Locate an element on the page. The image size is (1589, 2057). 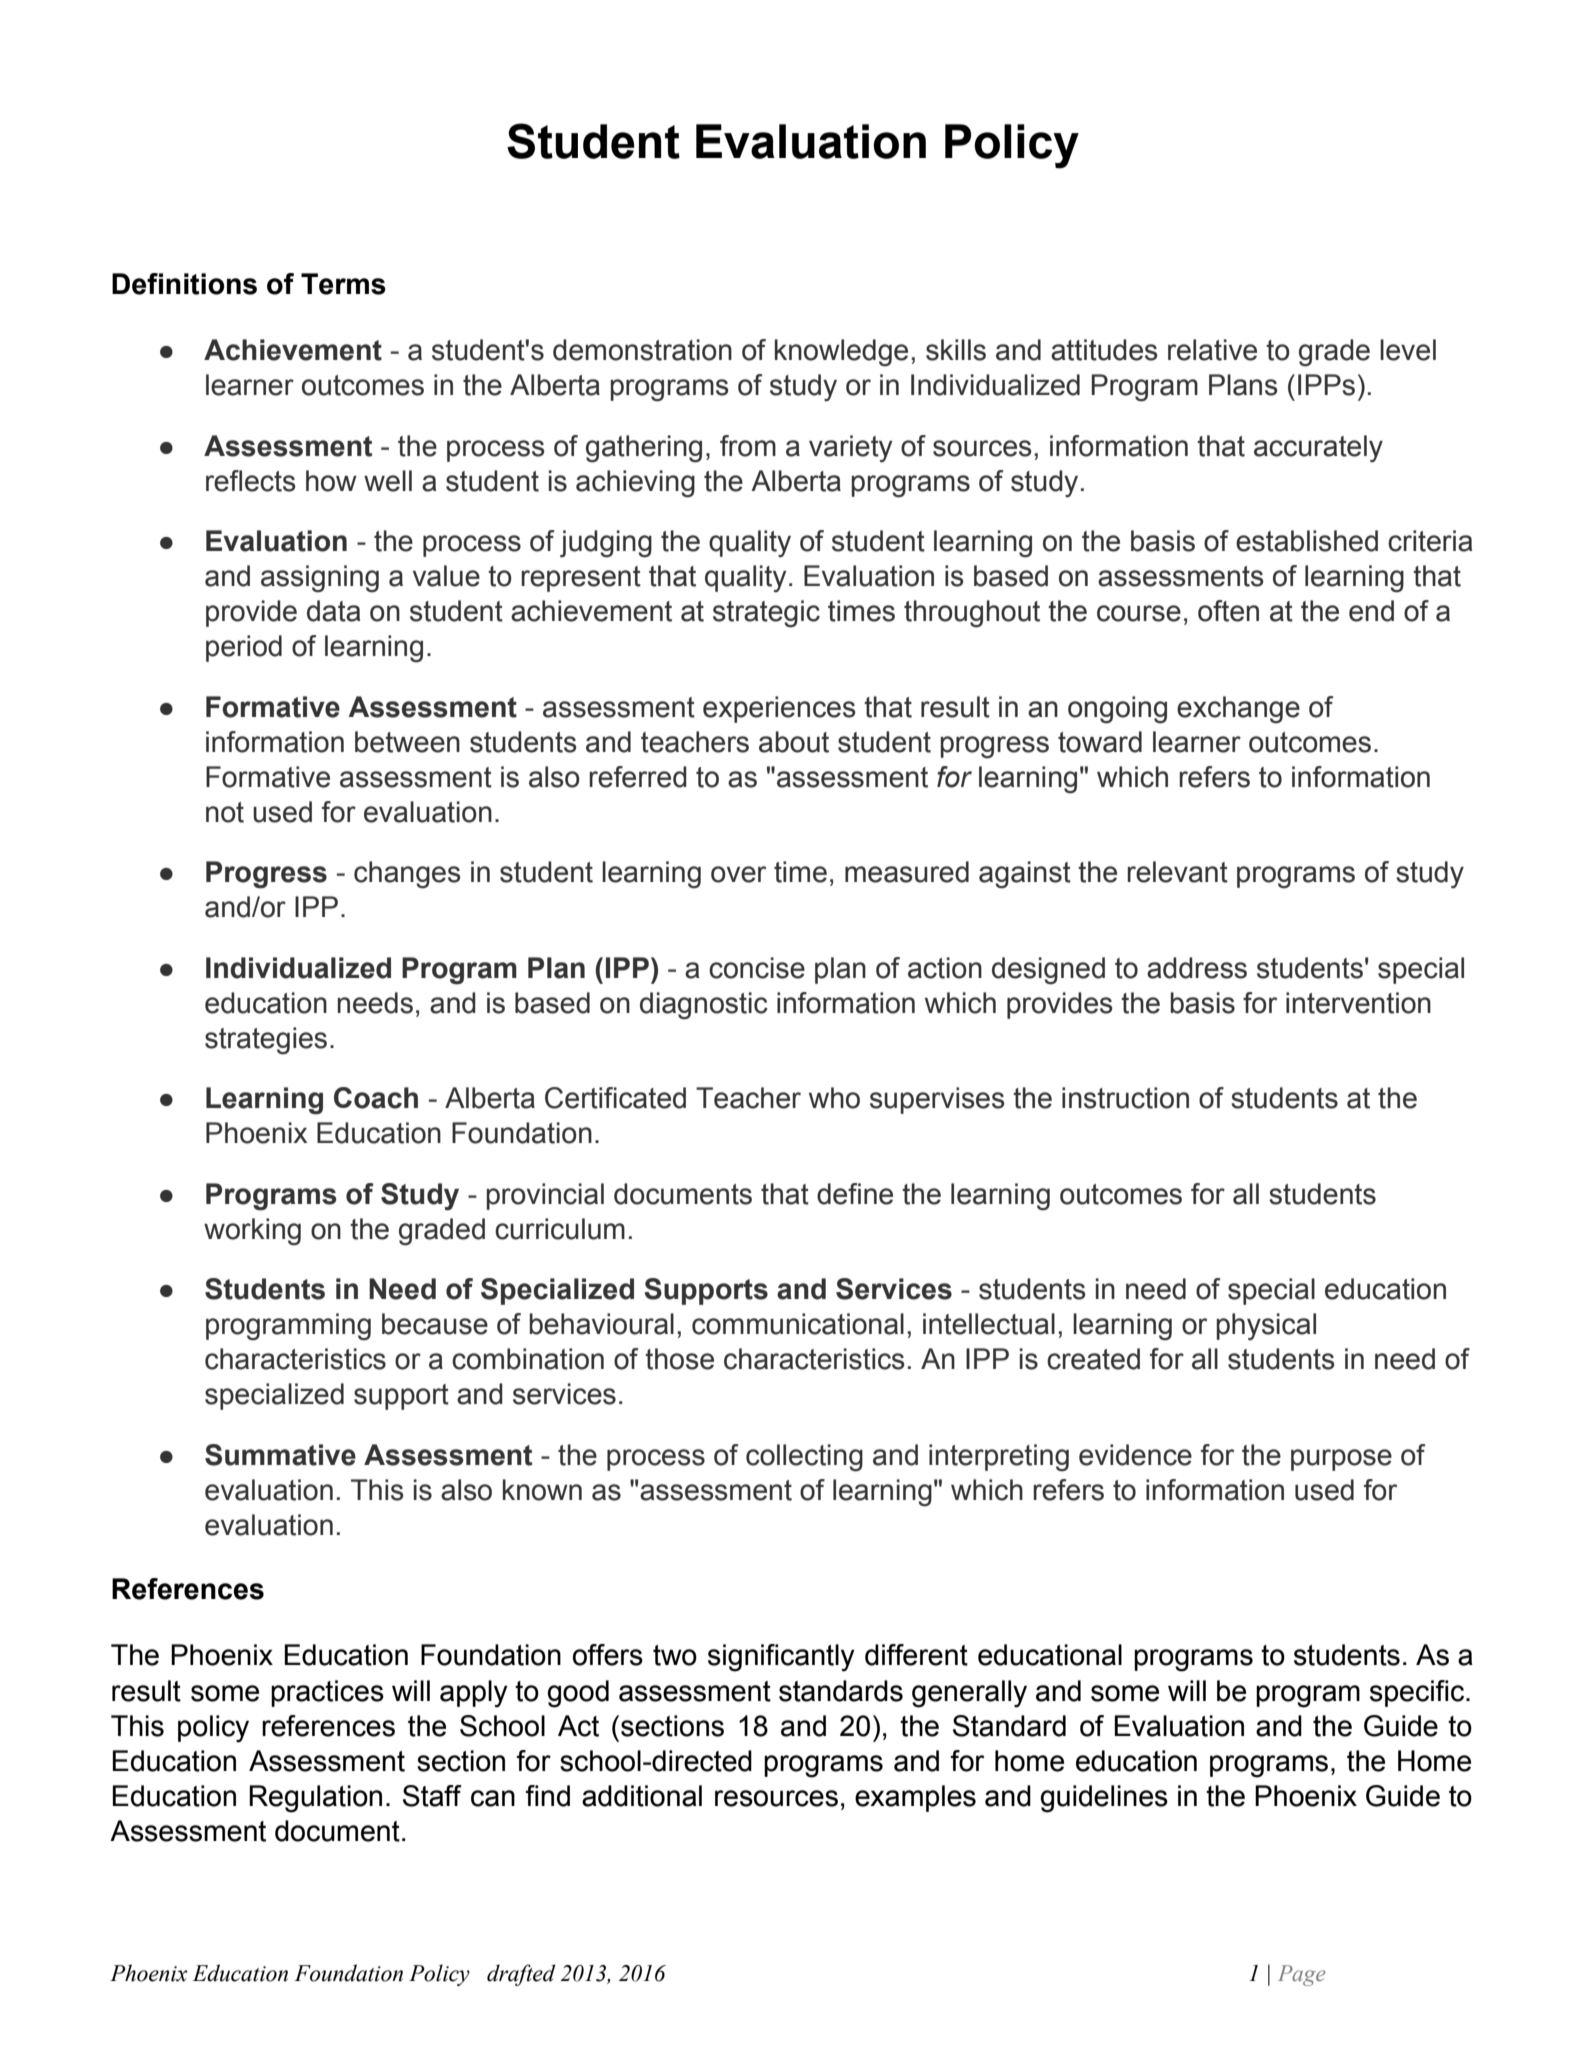
Coach is located at coordinates (376, 1098).
